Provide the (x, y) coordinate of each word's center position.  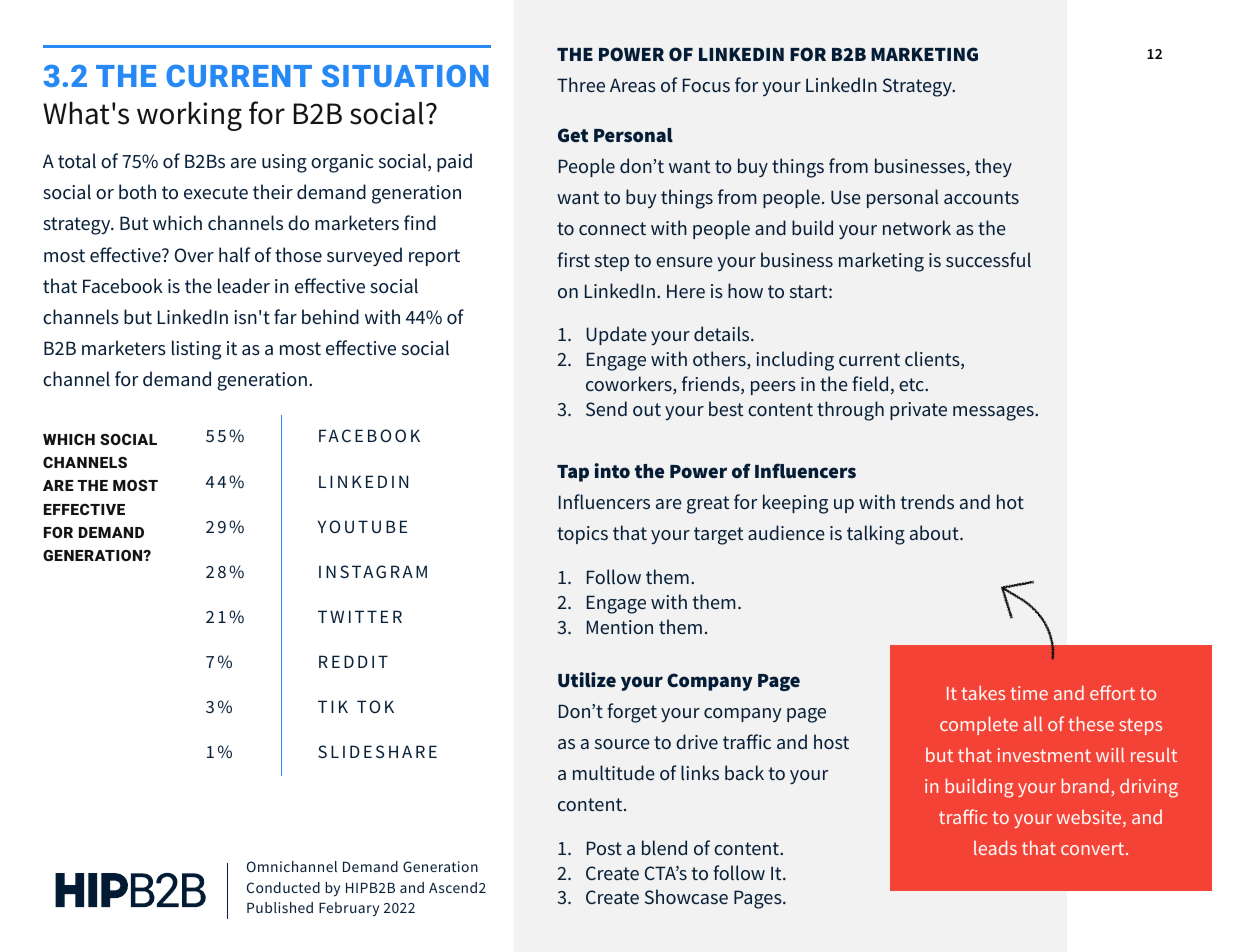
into (612, 470)
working (189, 116)
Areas (633, 85)
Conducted (283, 887)
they (993, 167)
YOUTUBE (362, 527)
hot (1010, 501)
